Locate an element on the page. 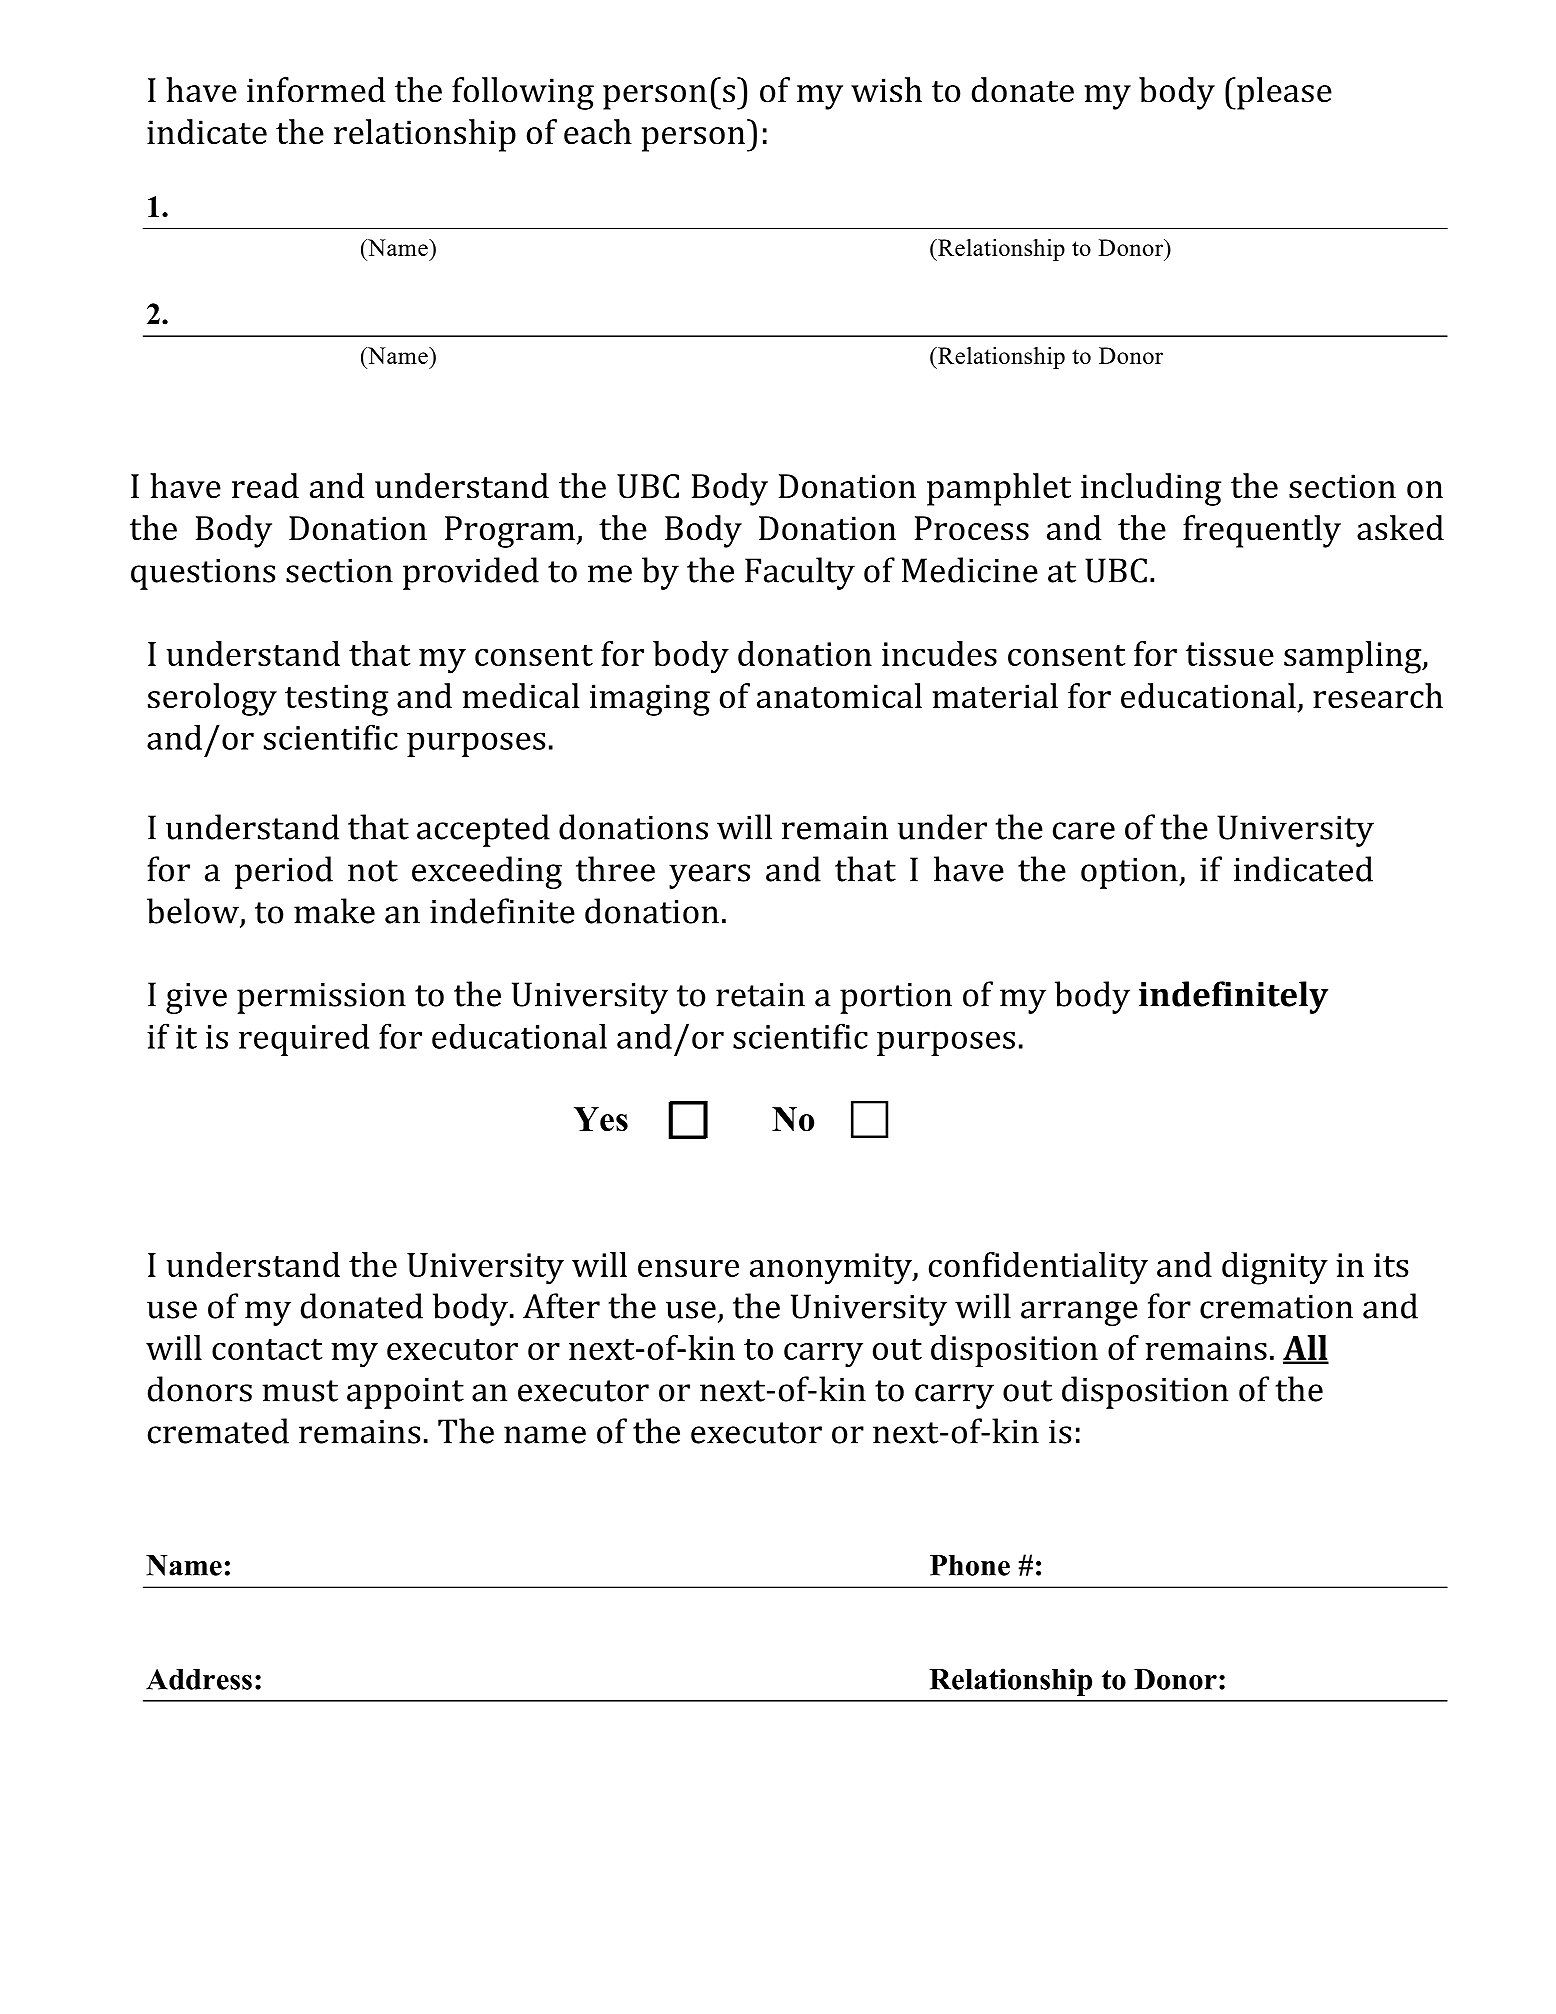  Address is located at coordinates (199, 1679).
